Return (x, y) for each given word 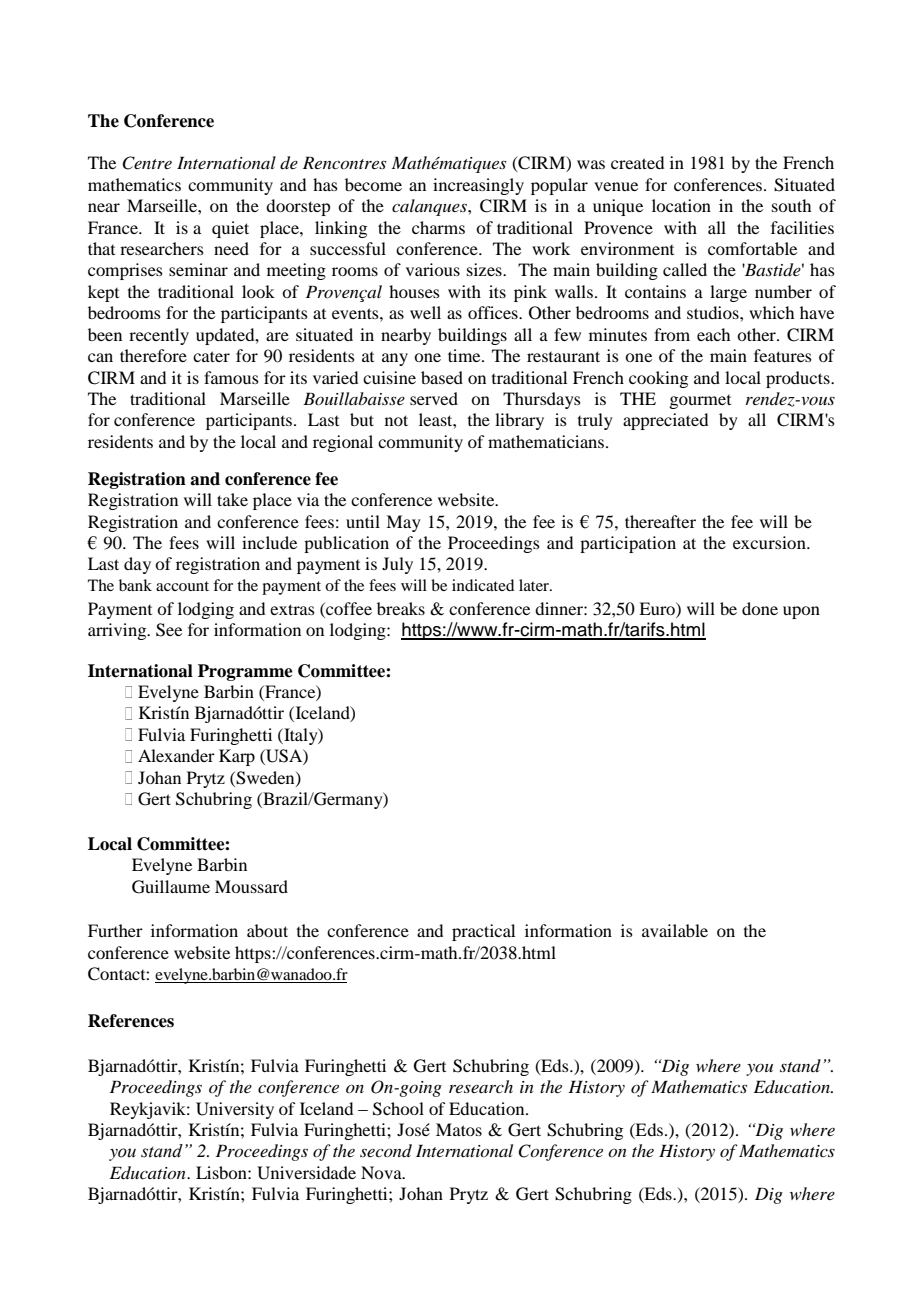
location (681, 205)
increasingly (478, 186)
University (235, 1110)
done (760, 608)
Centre (147, 163)
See (169, 630)
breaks (401, 608)
